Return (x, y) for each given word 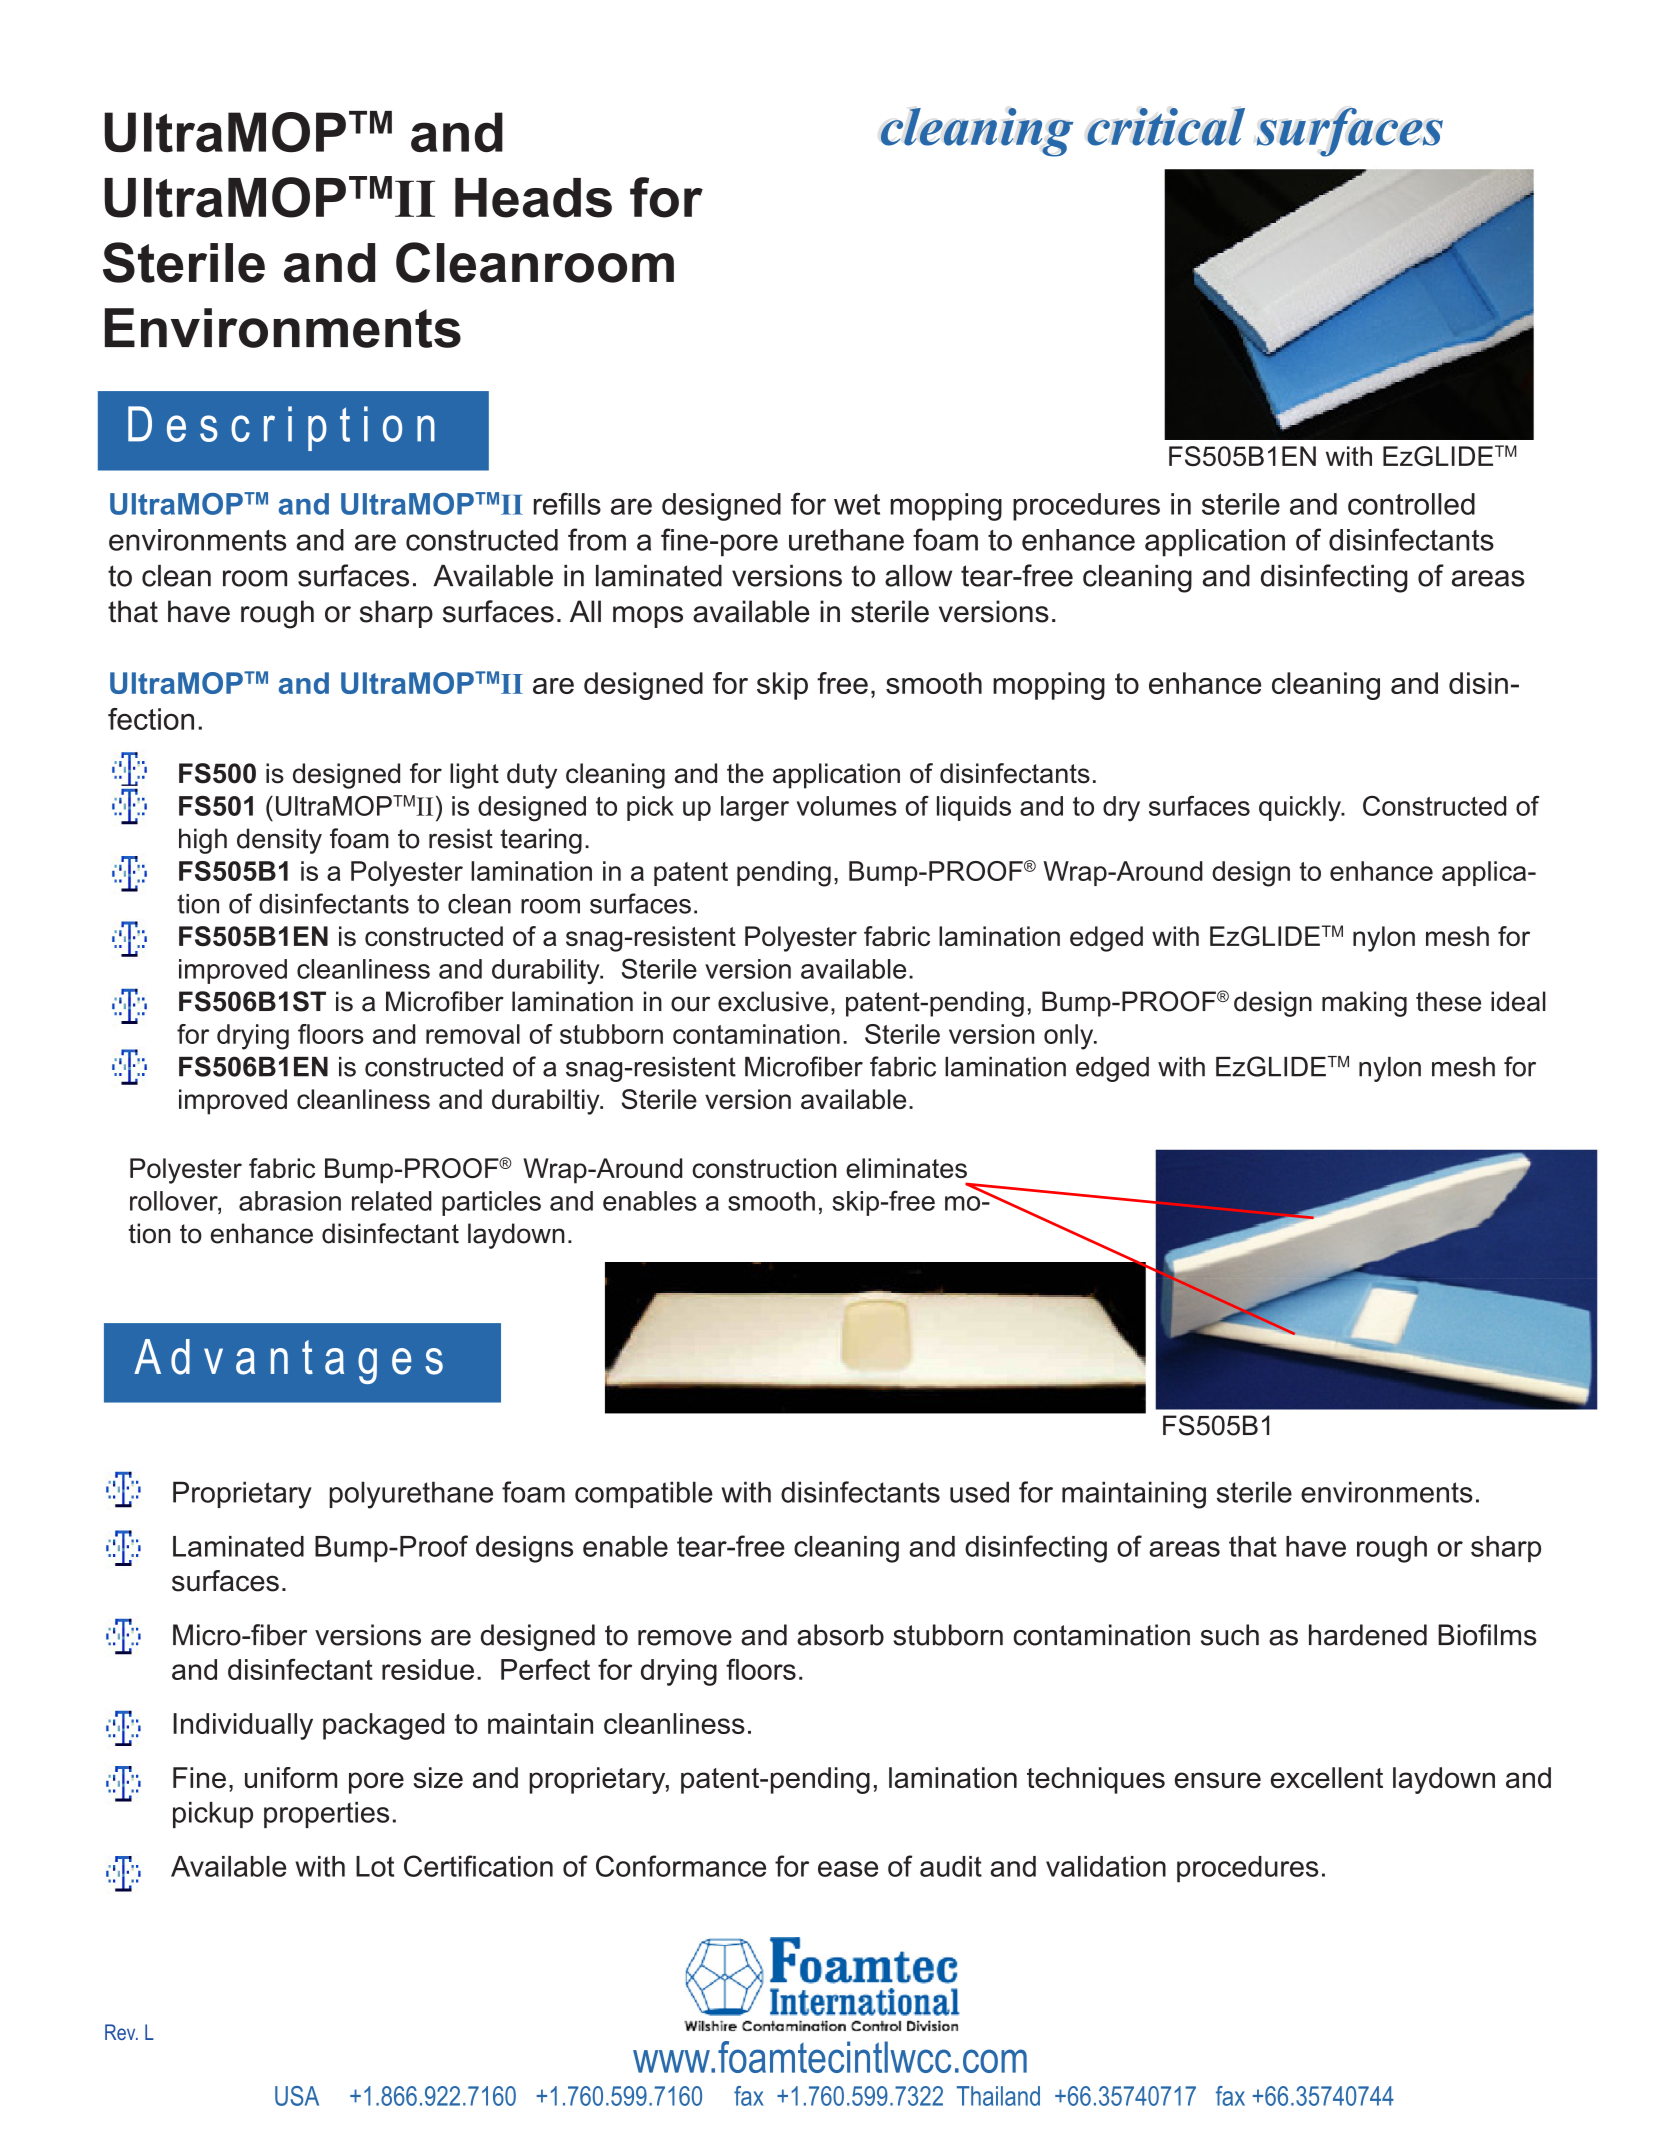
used (979, 1492)
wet (857, 504)
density (279, 841)
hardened (1368, 1635)
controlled (1411, 504)
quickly (1301, 809)
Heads (533, 198)
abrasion (290, 1201)
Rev (121, 2032)
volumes (847, 806)
